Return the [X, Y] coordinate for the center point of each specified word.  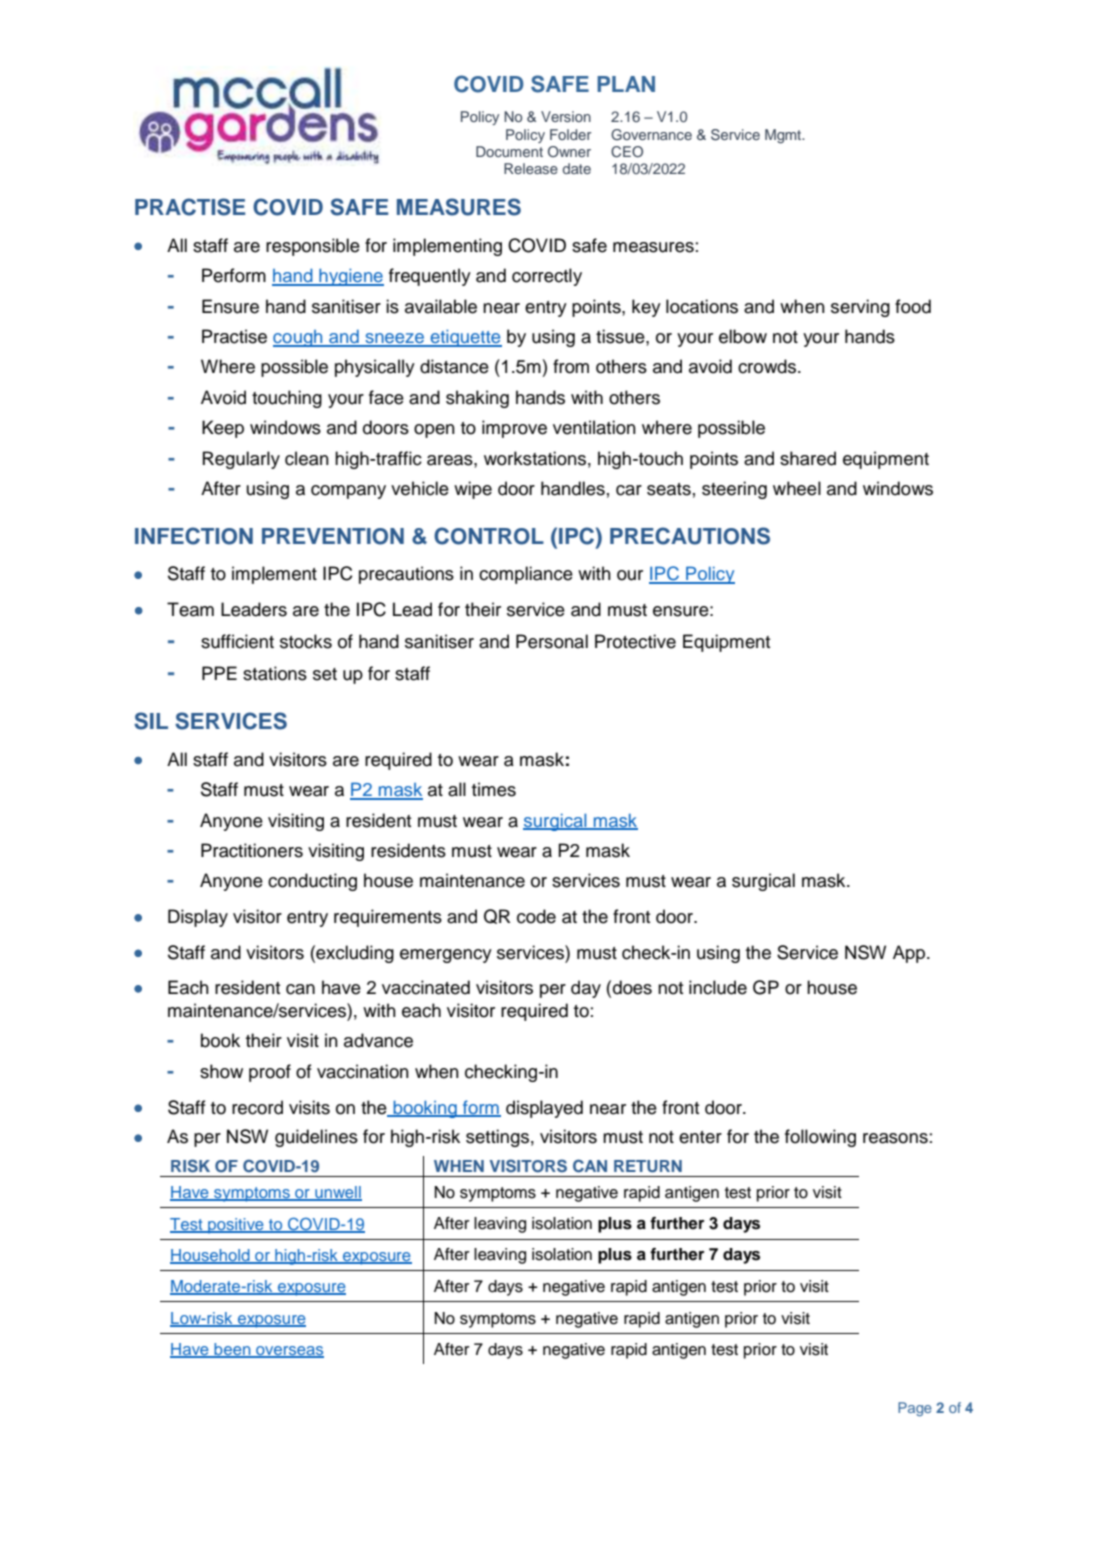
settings [497, 1138]
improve [514, 429]
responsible [313, 247]
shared [808, 458]
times [494, 789]
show [221, 1071]
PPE [219, 673]
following [820, 1138]
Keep [223, 429]
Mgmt [784, 136]
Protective [635, 641]
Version [566, 116]
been [232, 1350]
